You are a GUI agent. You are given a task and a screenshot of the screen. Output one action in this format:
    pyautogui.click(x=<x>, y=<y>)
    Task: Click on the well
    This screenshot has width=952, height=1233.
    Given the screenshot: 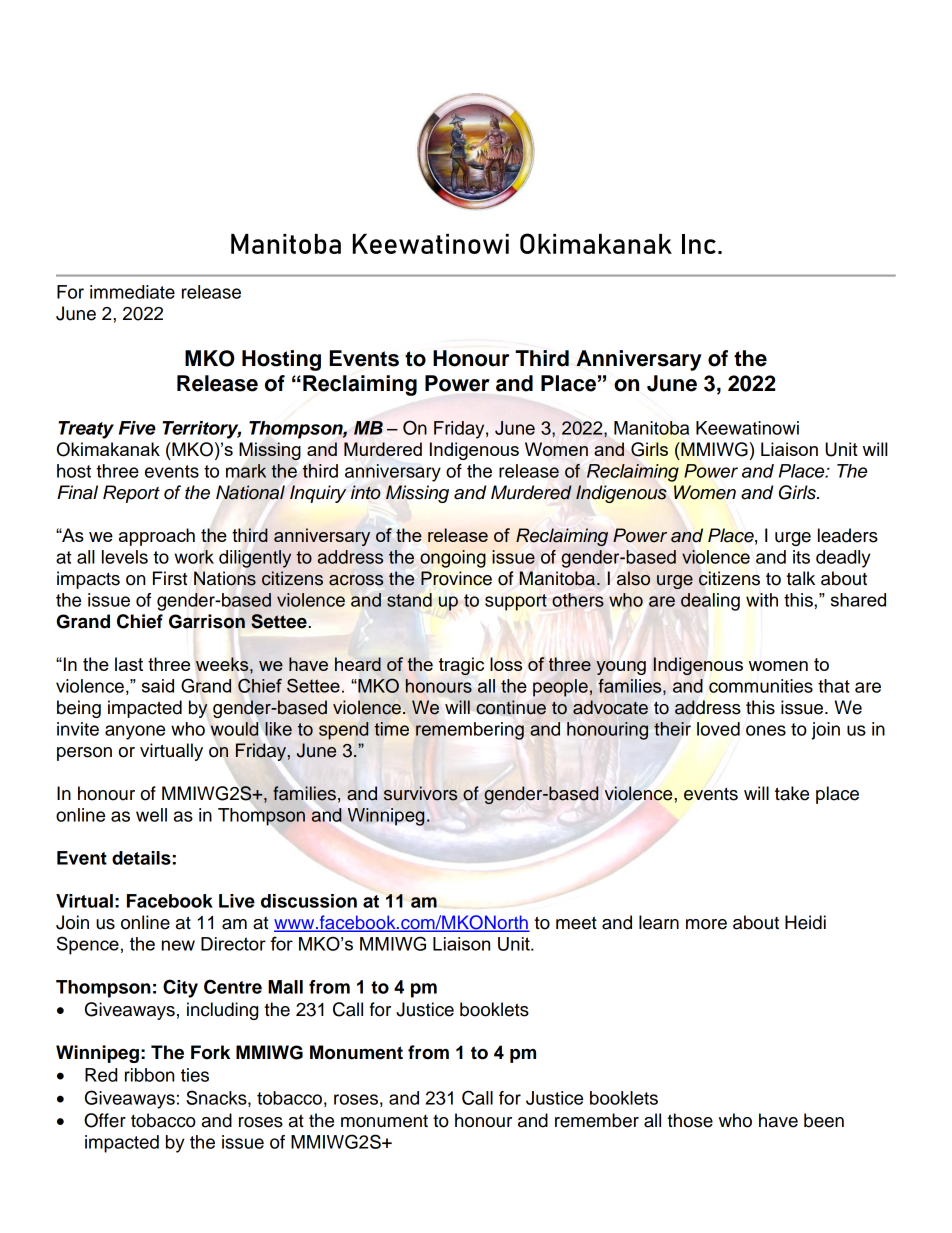 What is the action you would take?
    pyautogui.click(x=151, y=815)
